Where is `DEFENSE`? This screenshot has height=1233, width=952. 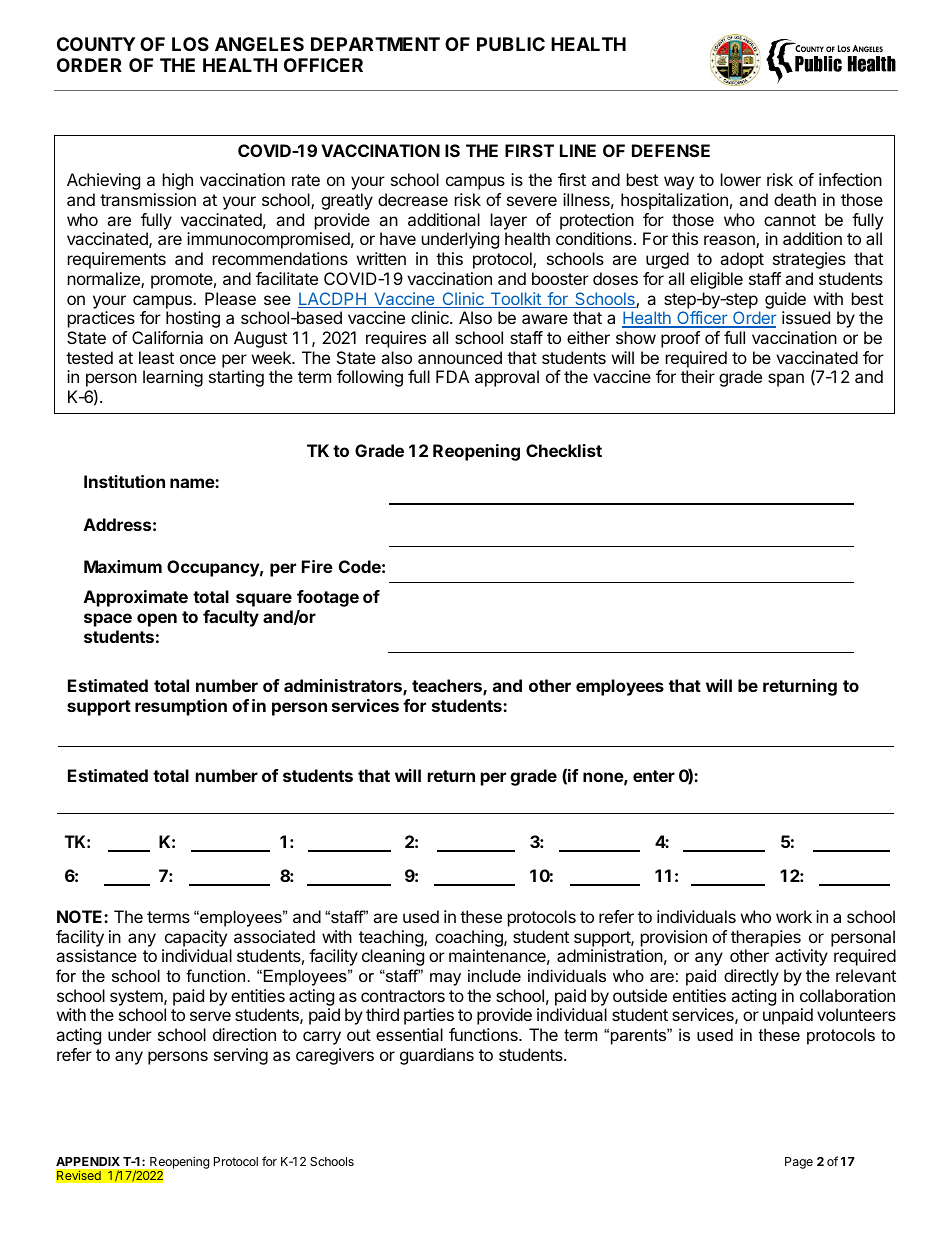
DEFENSE is located at coordinates (671, 150).
